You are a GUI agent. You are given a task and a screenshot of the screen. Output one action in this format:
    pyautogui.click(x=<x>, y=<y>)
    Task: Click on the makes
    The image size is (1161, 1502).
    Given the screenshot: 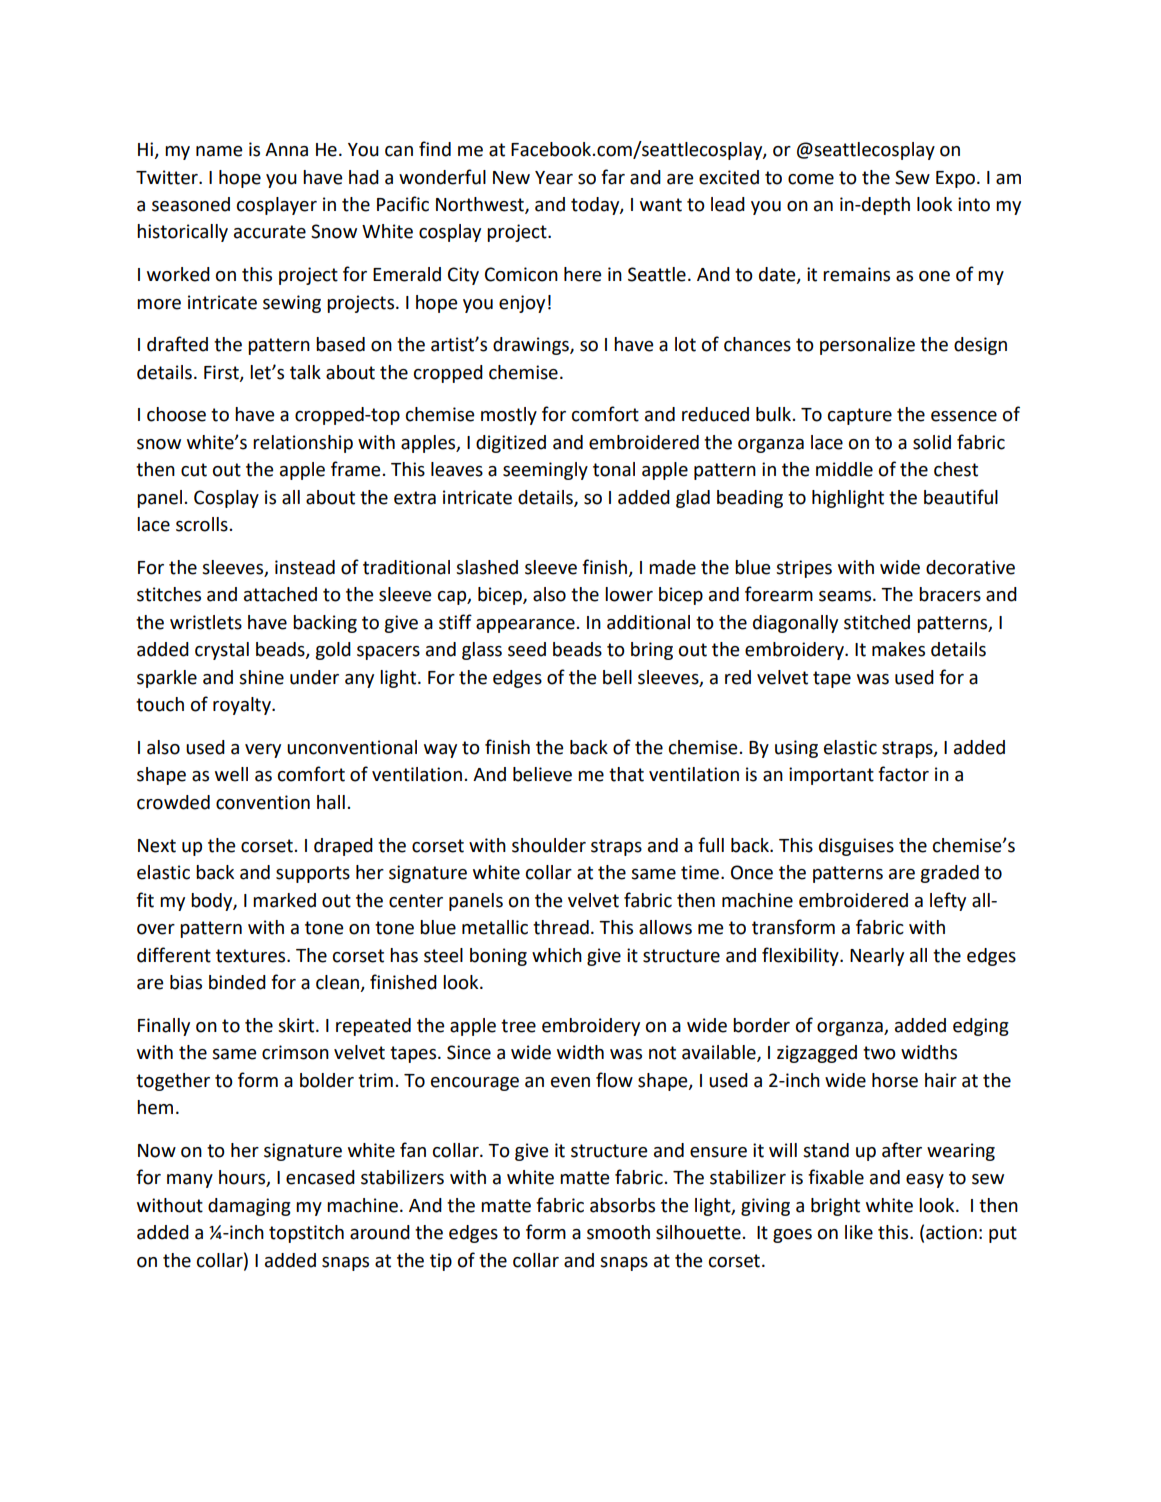 What is the action you would take?
    pyautogui.click(x=898, y=649)
